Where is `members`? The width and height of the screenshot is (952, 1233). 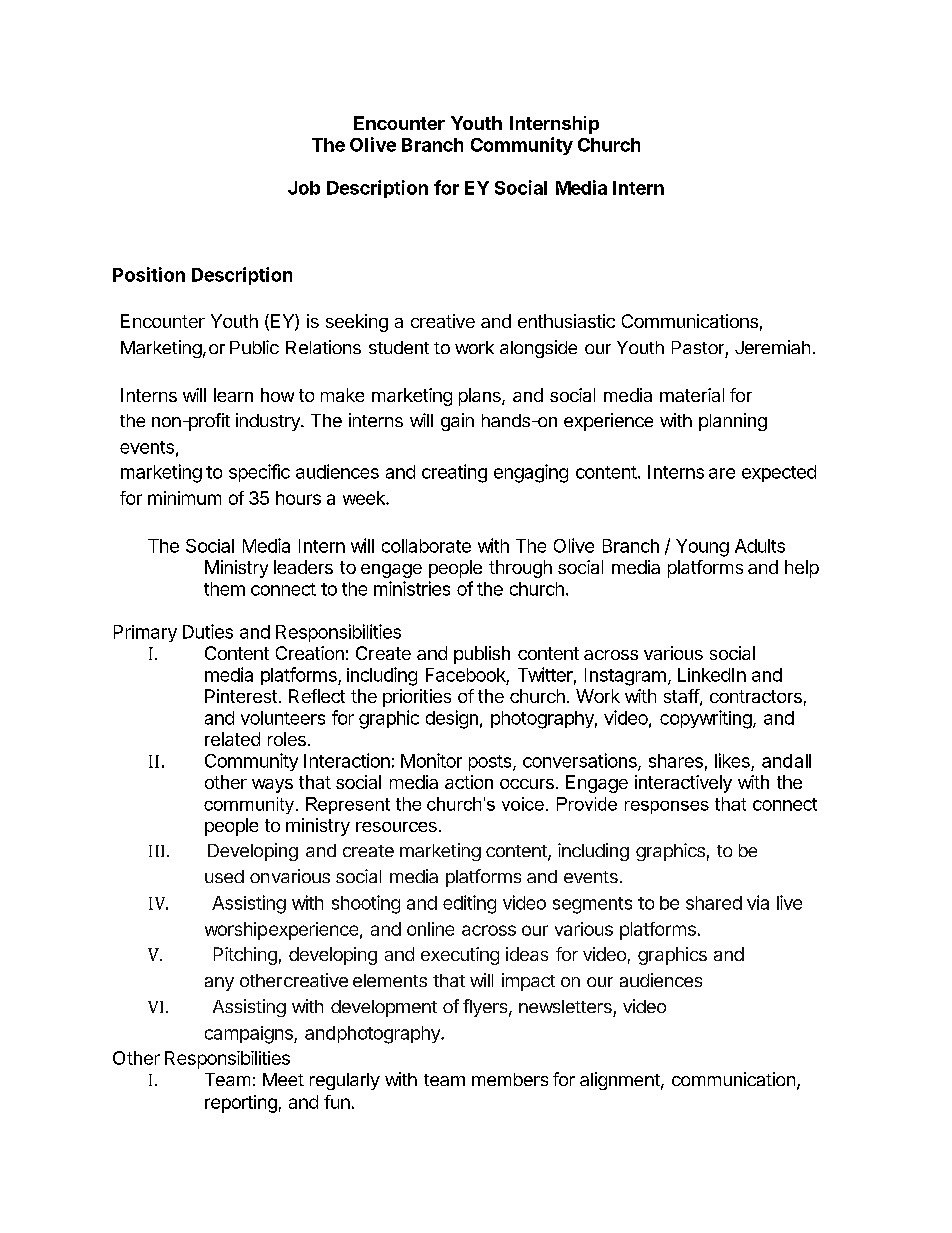 members is located at coordinates (510, 1079).
